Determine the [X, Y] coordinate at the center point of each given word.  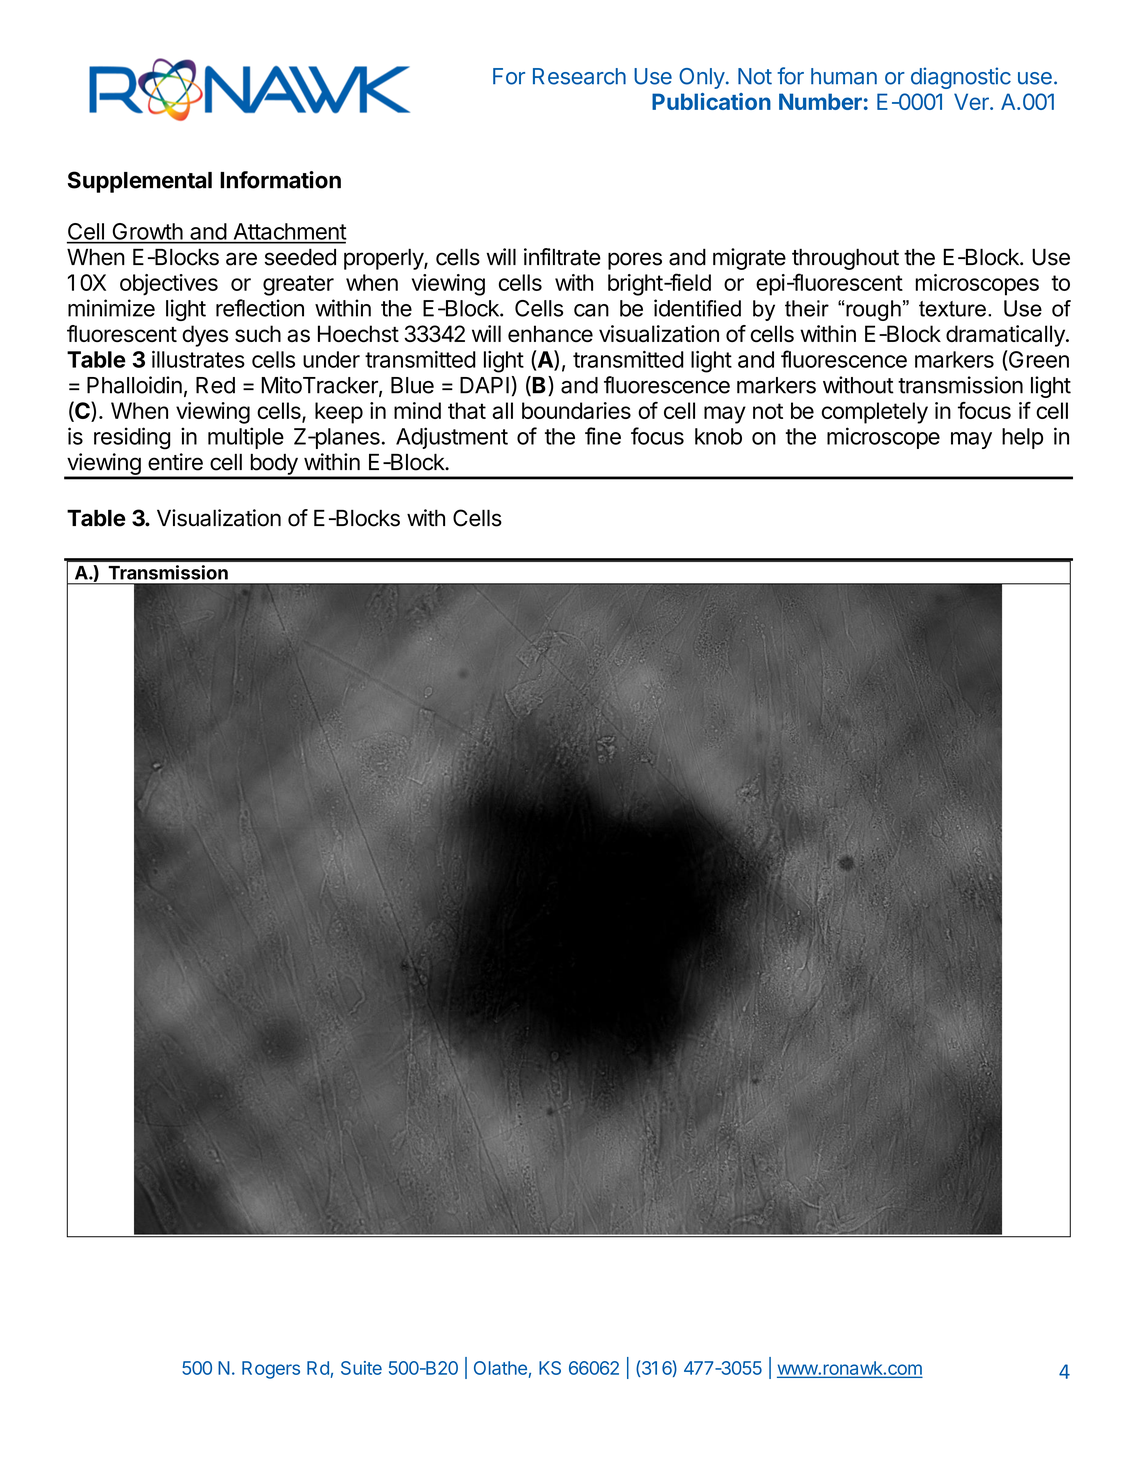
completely [875, 413]
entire [175, 462]
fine [603, 436]
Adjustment [452, 438]
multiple [246, 438]
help [1022, 438]
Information [280, 180]
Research [579, 76]
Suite [361, 1368]
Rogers [271, 1370]
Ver [972, 101]
